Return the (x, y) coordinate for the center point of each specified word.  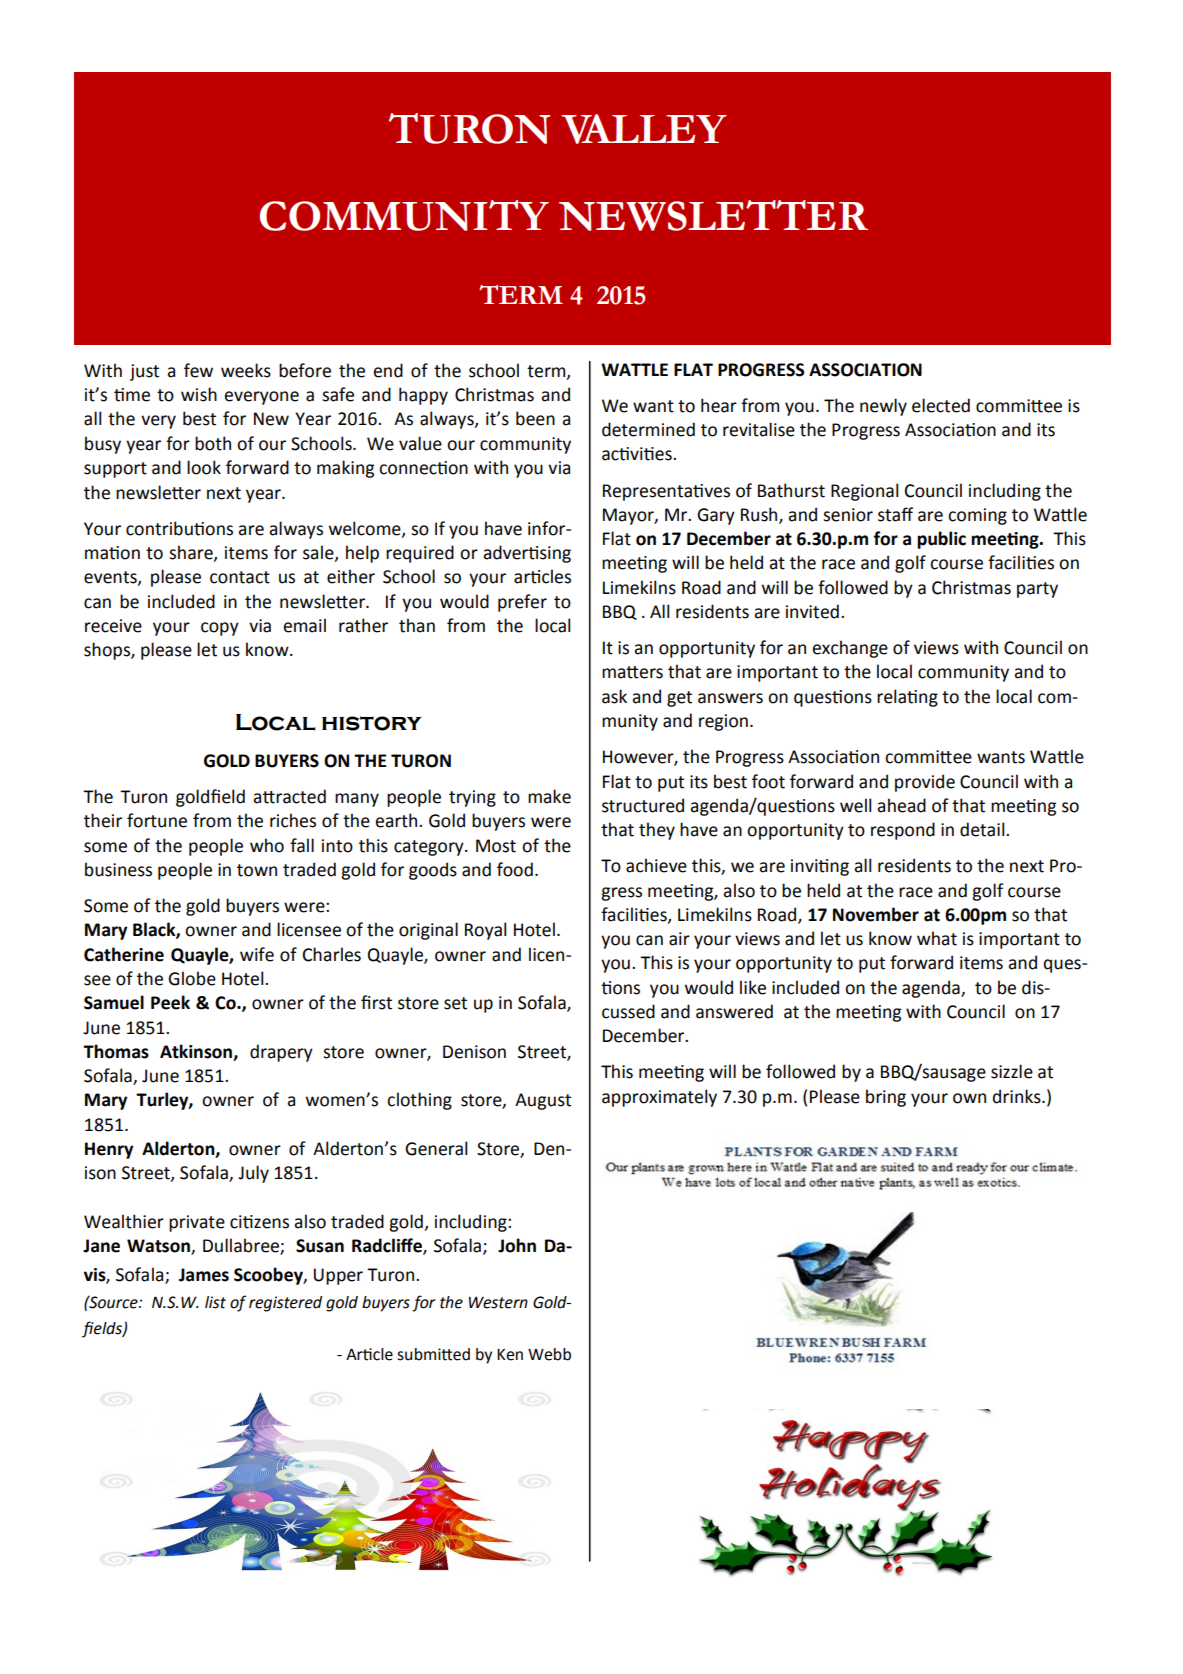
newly (883, 407)
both (213, 443)
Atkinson (197, 1052)
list (215, 1302)
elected (941, 405)
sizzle (1012, 1071)
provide (925, 783)
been (535, 418)
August (543, 1101)
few (198, 370)
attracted (289, 796)
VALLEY (644, 129)
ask (614, 696)
